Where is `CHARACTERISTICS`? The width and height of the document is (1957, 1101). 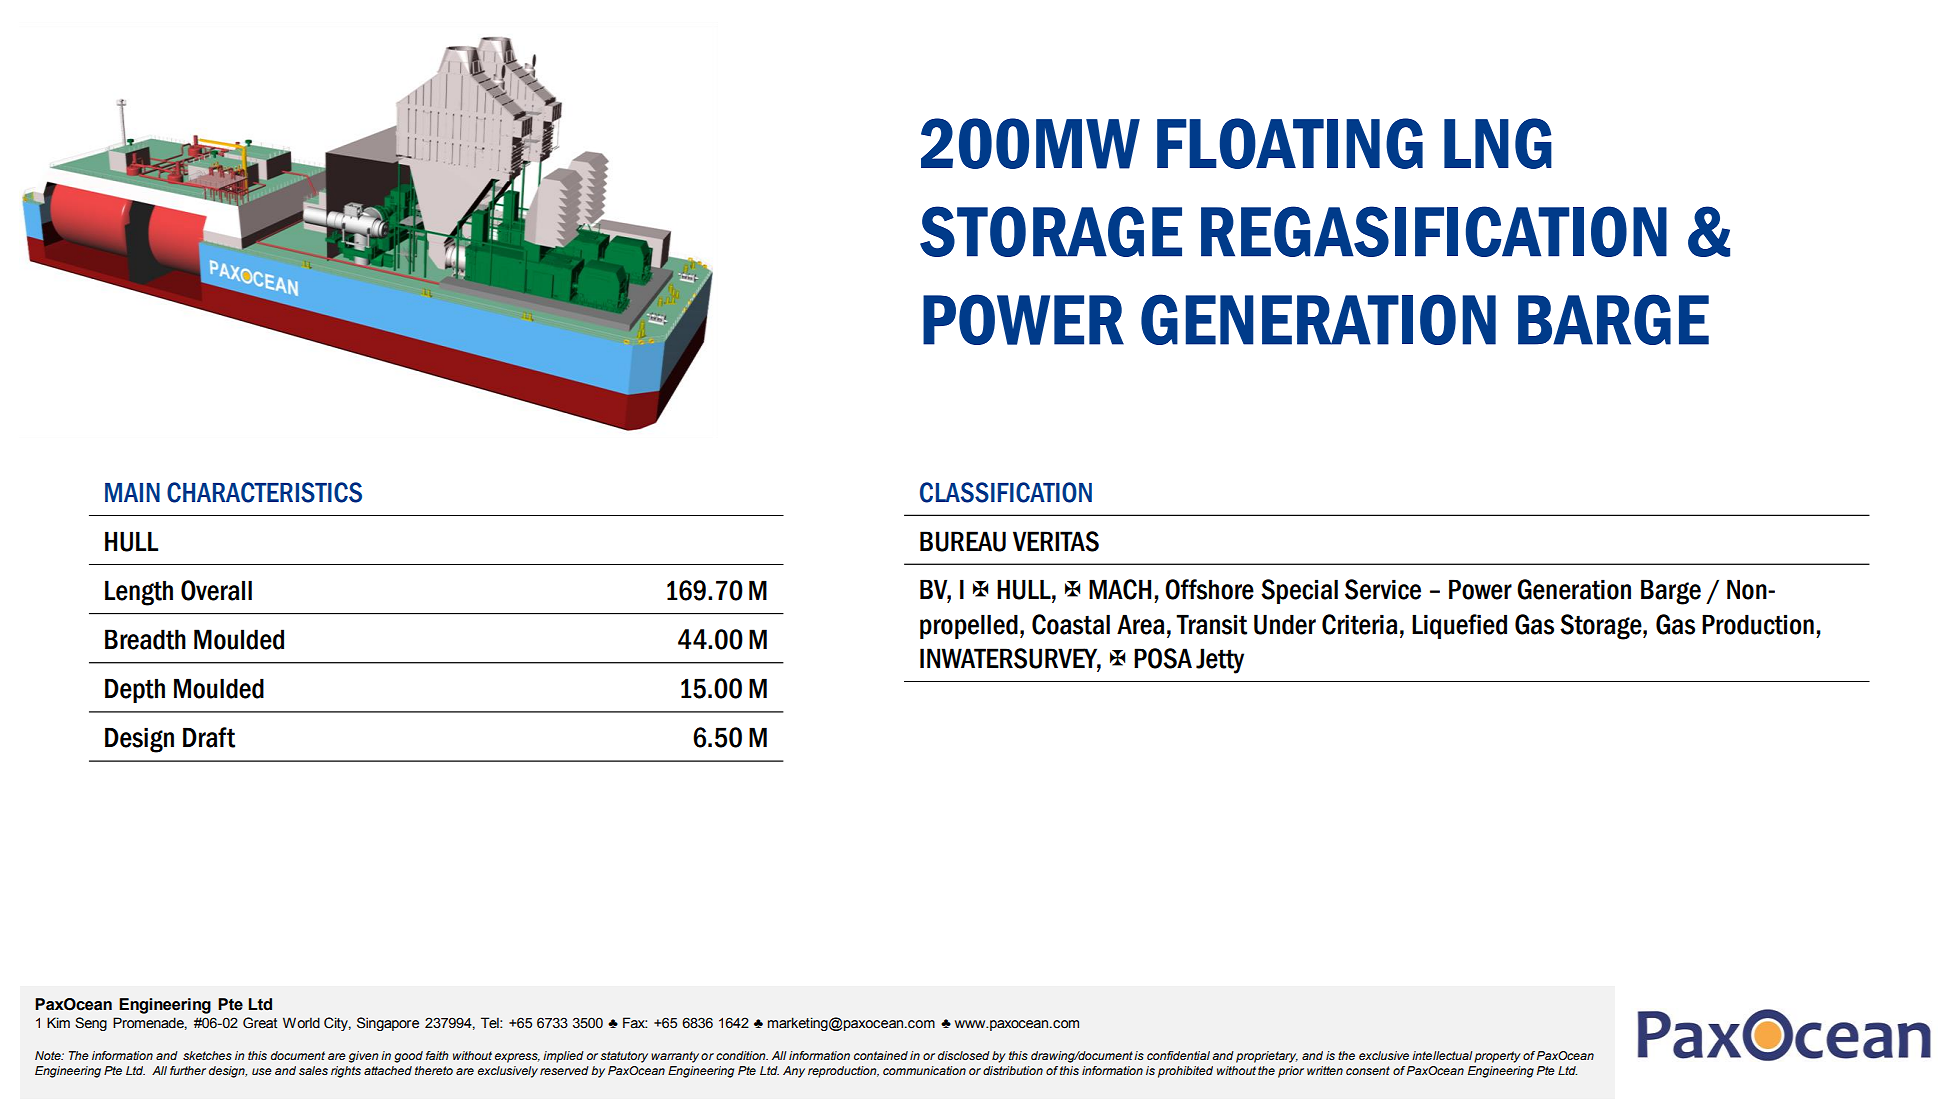 CHARACTERISTICS is located at coordinates (264, 492).
